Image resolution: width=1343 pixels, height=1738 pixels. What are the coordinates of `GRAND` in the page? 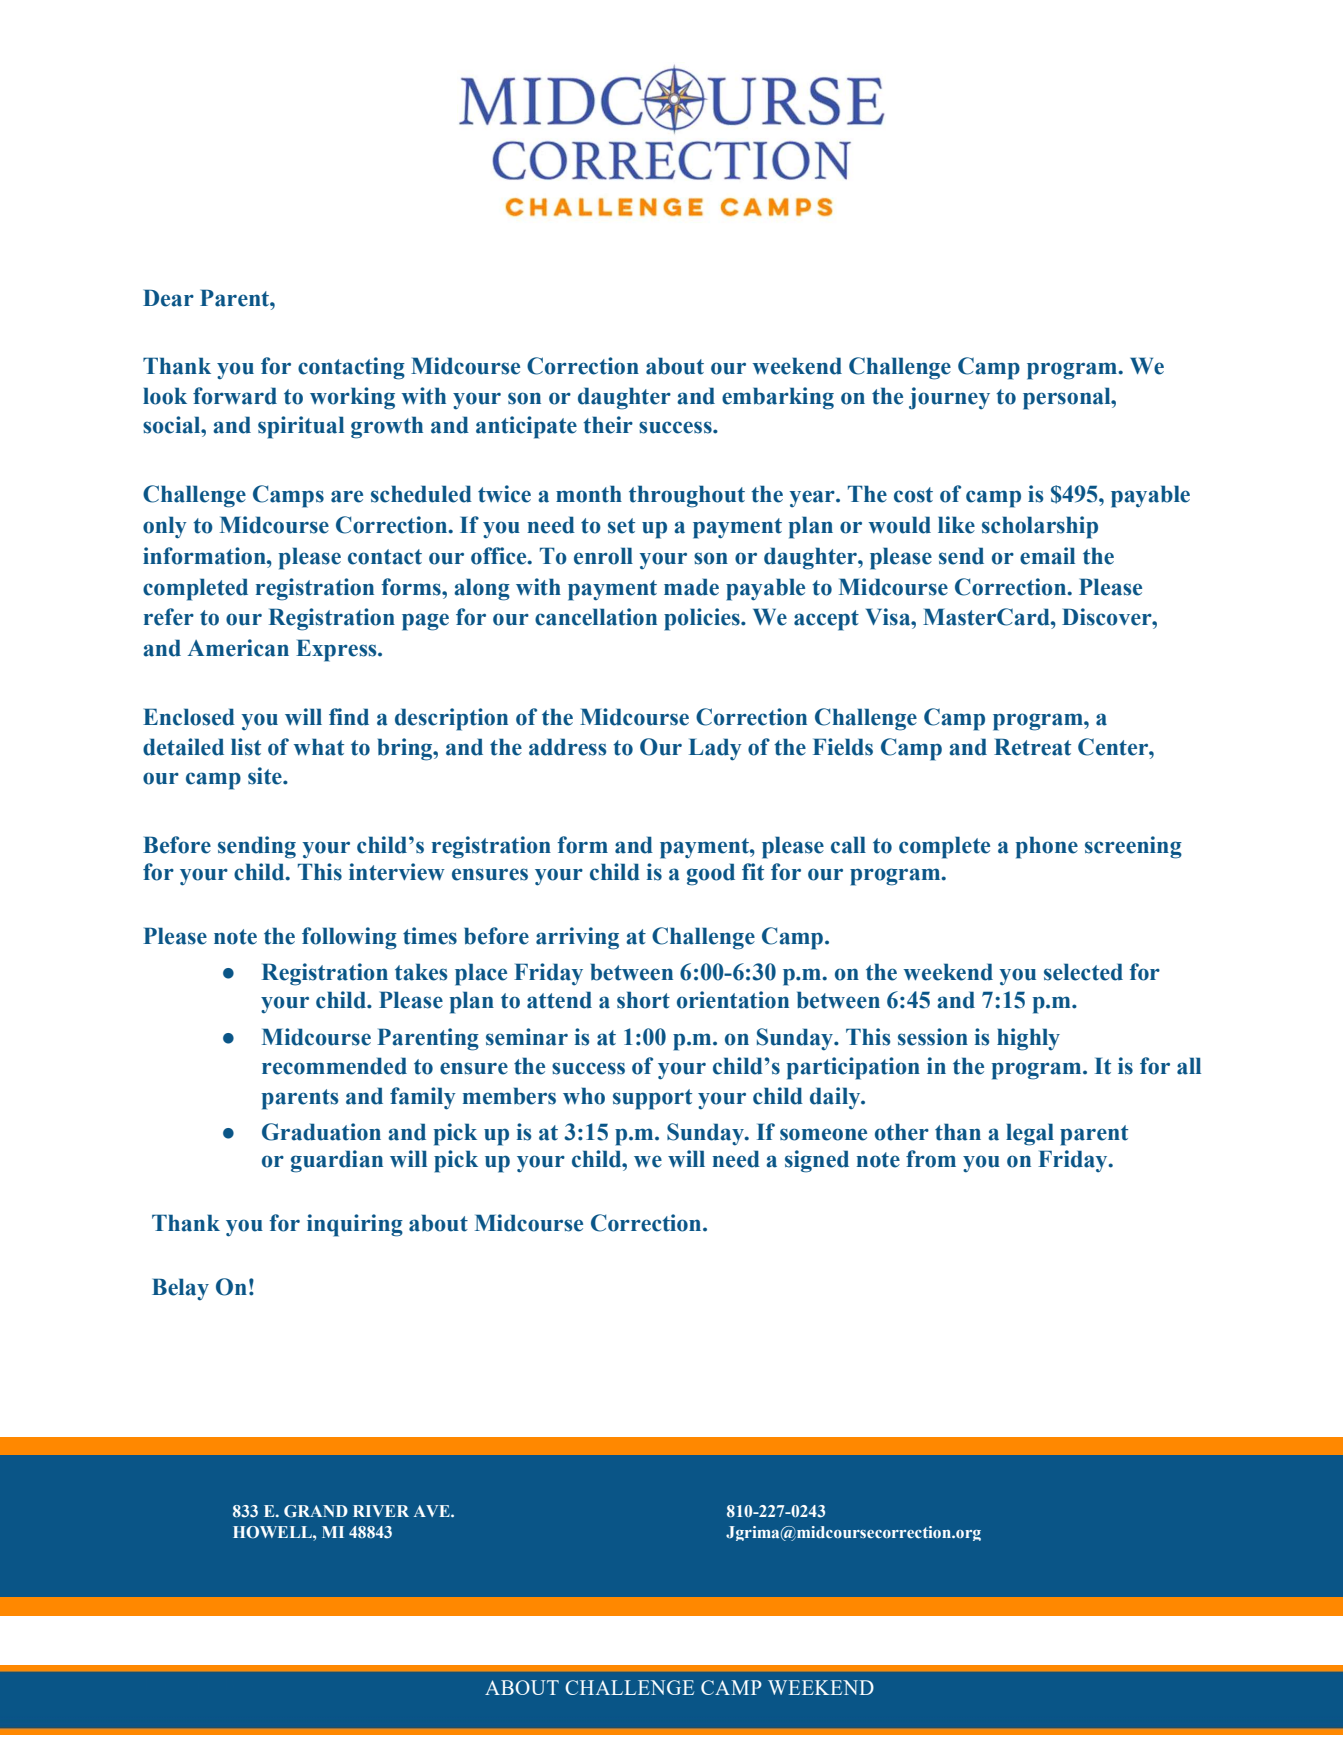 It's located at (316, 1511).
